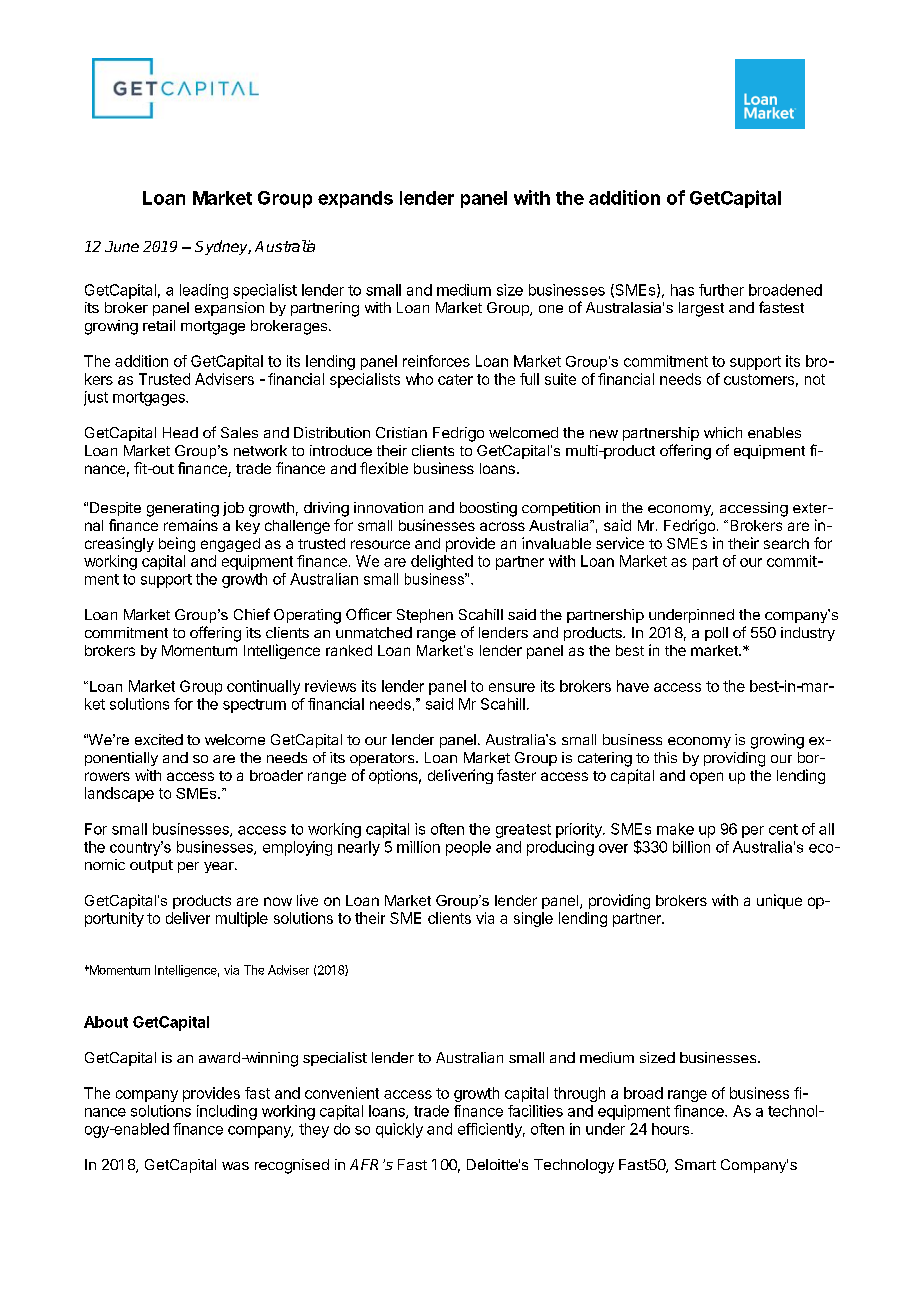  What do you see at coordinates (122, 246) in the image?
I see `June` at bounding box center [122, 246].
